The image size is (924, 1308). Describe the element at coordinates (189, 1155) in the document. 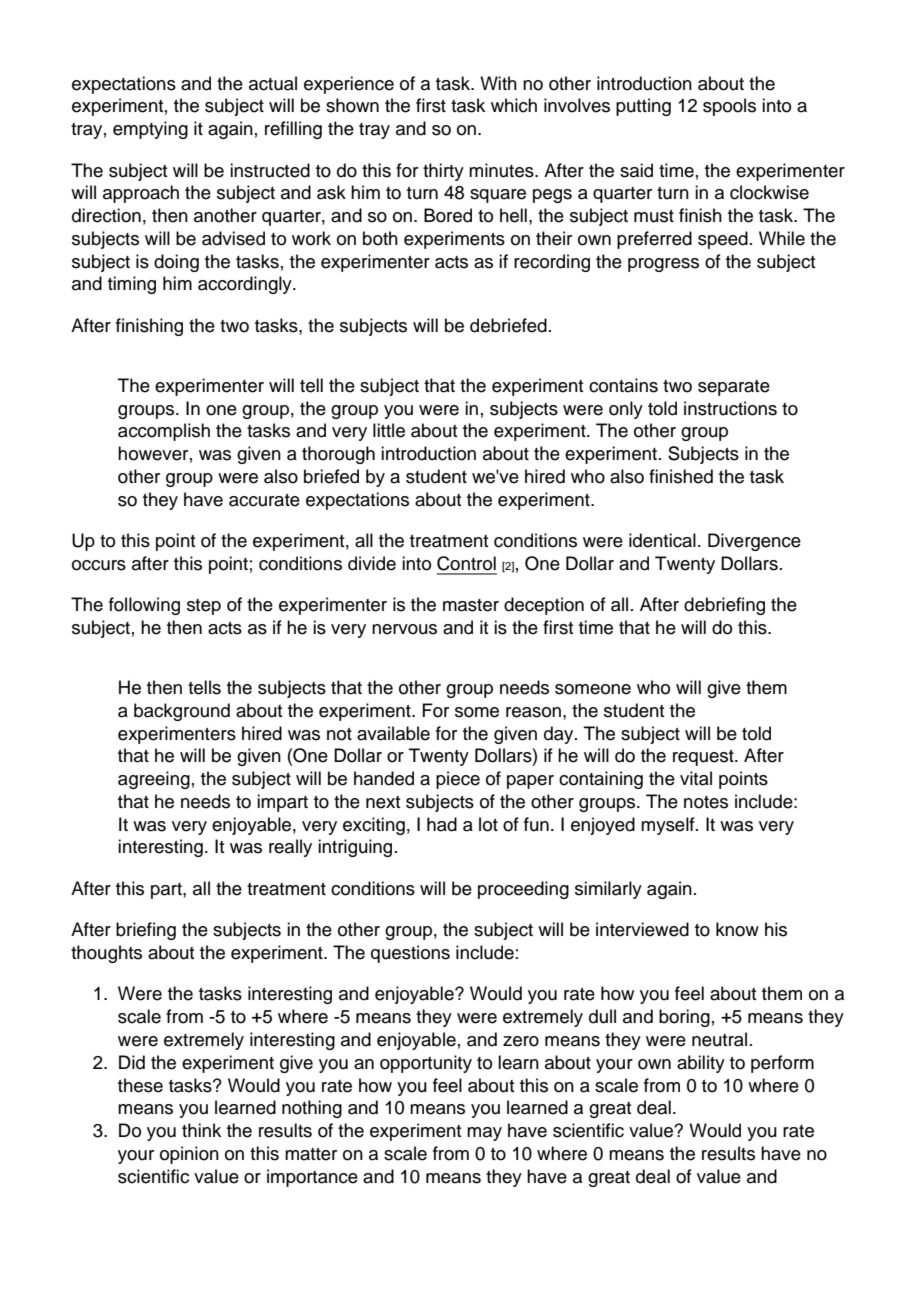

I see `opinion` at that location.
